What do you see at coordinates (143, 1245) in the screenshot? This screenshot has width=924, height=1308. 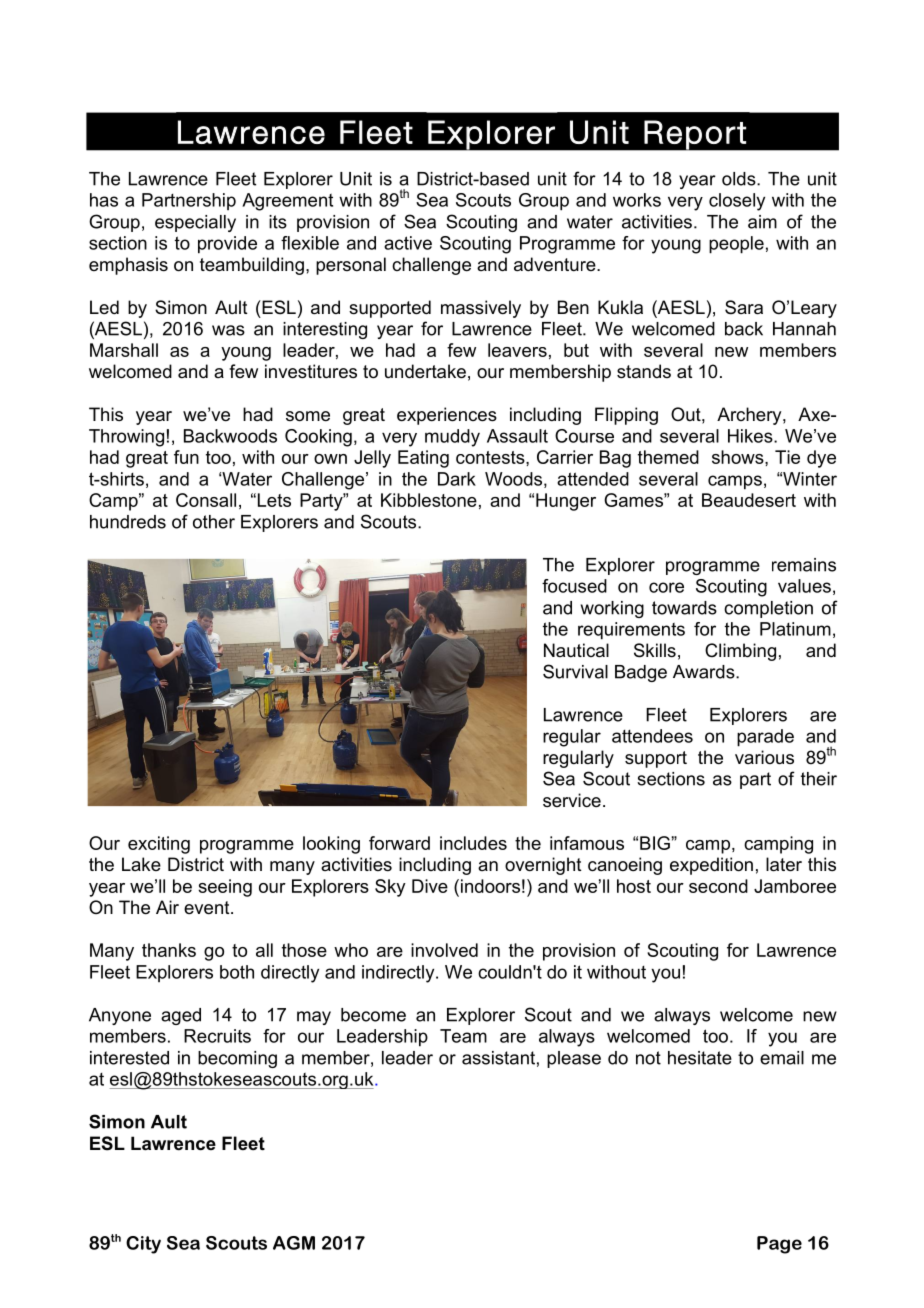 I see `City` at bounding box center [143, 1245].
